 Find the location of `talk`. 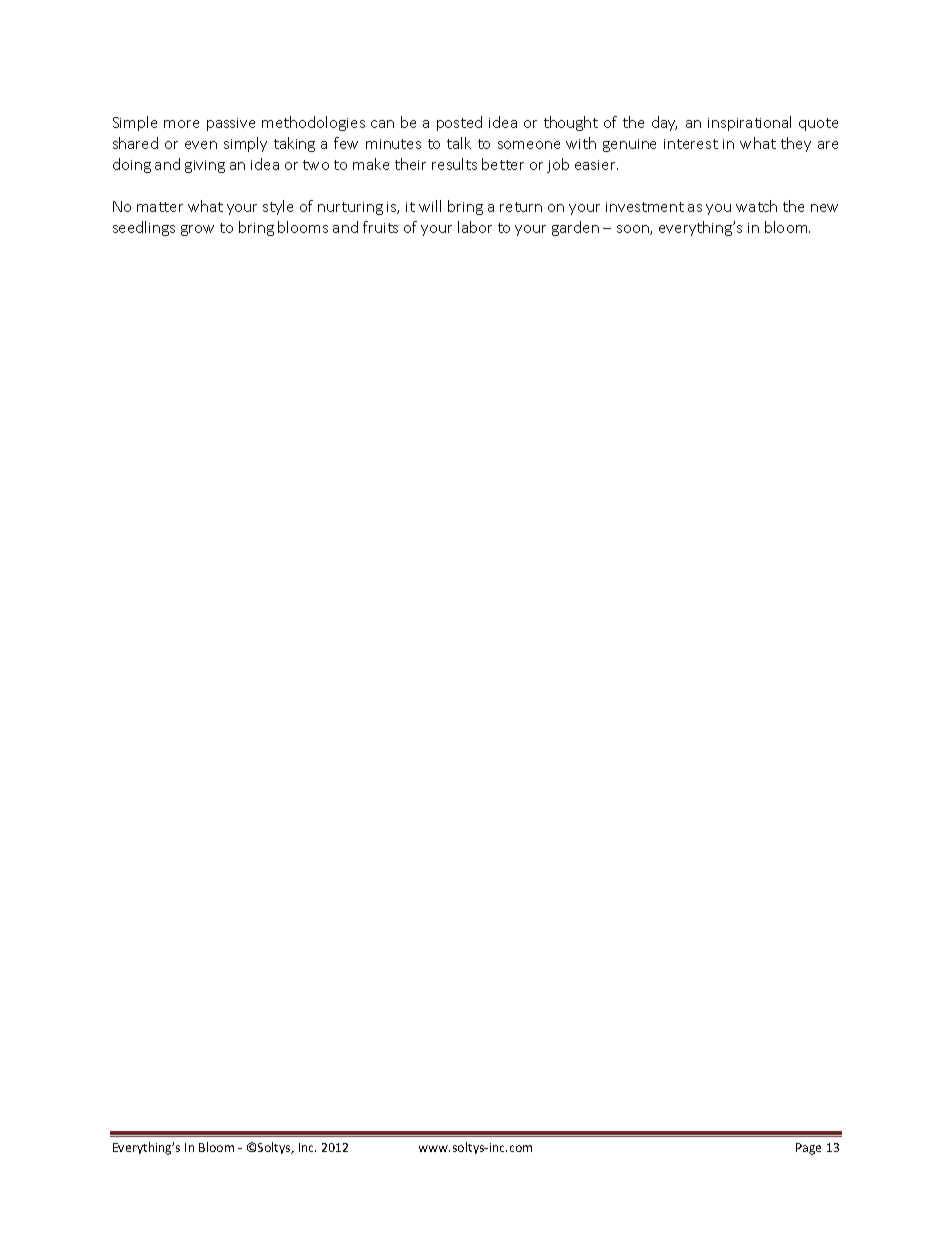

talk is located at coordinates (459, 143).
